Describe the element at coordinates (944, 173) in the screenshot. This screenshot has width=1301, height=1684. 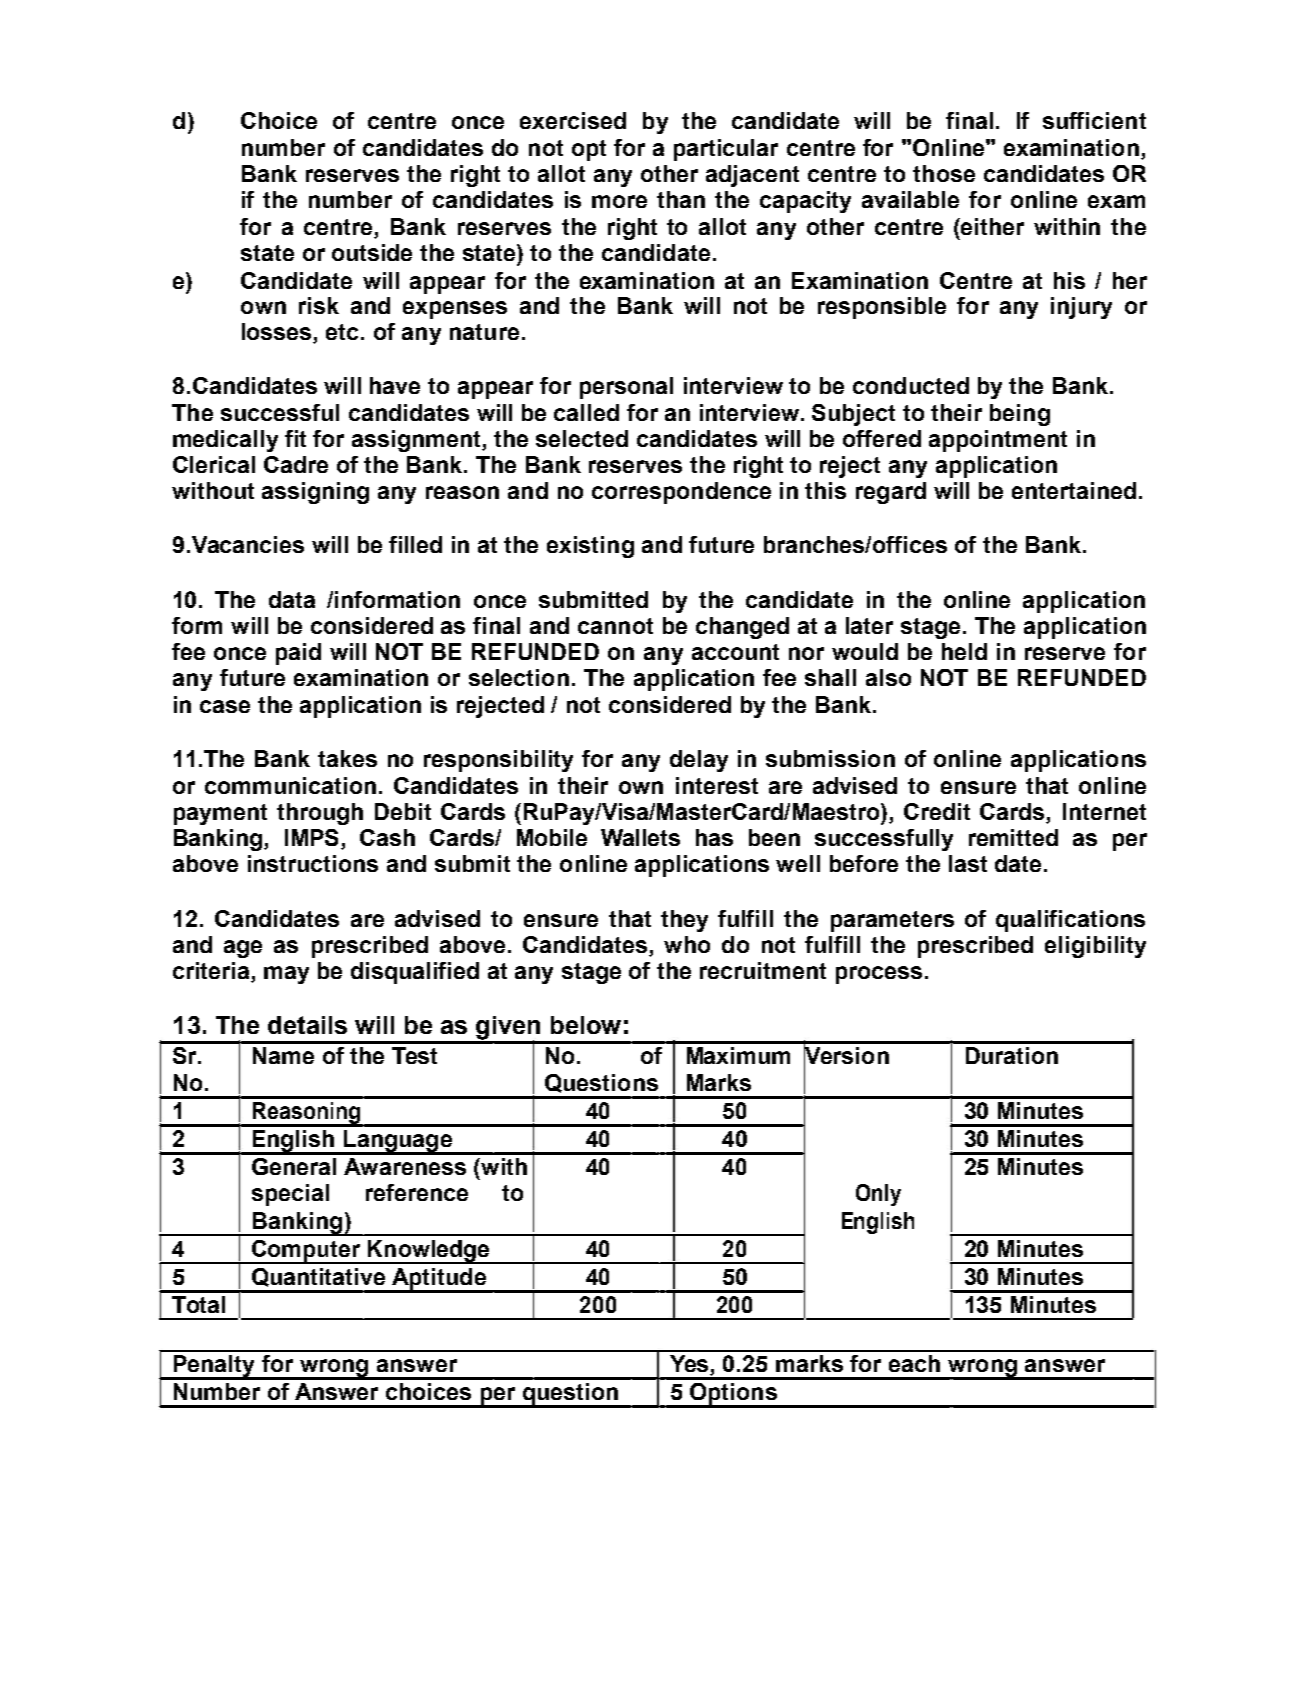
I see `those` at that location.
